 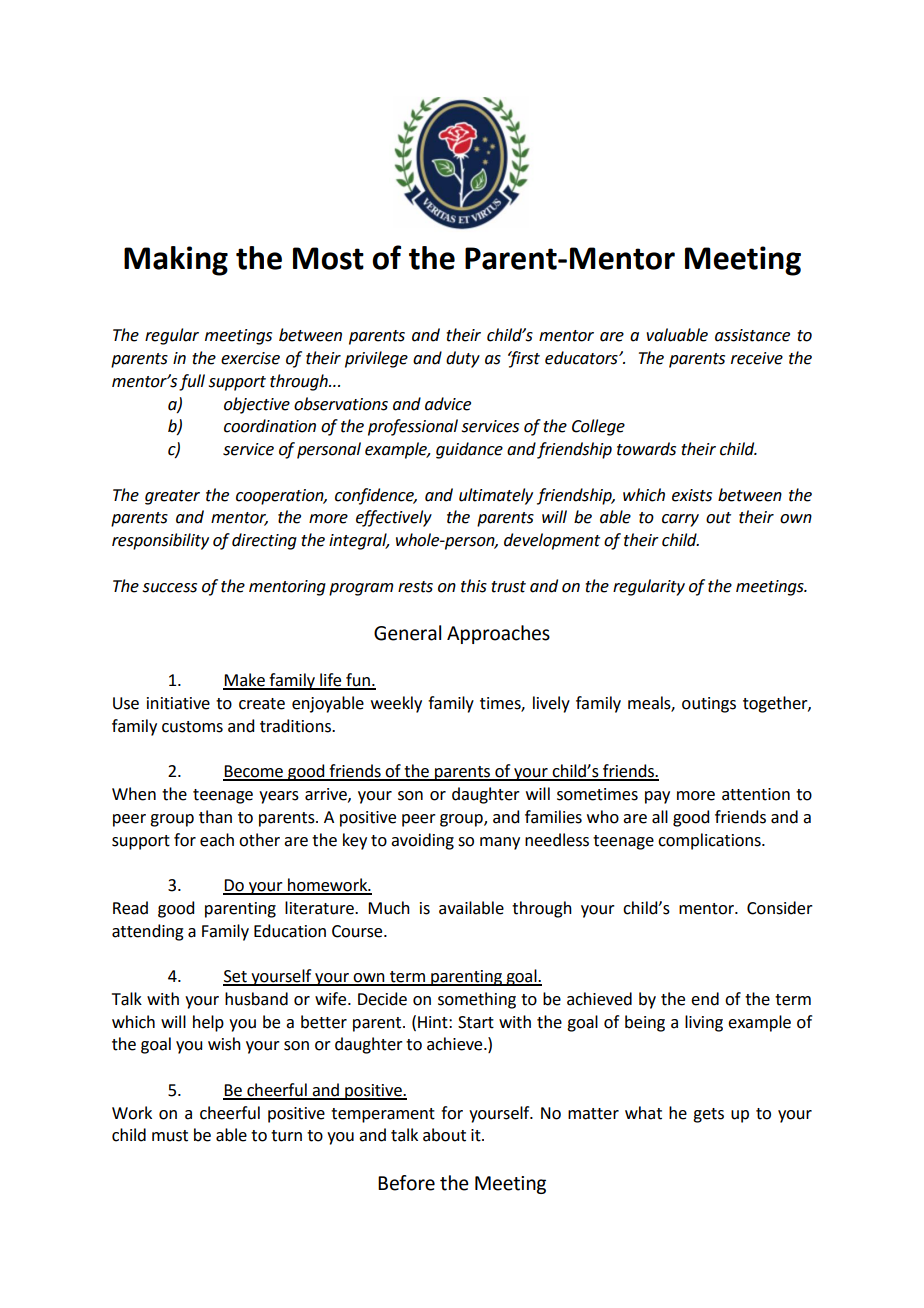 What do you see at coordinates (444, 1135) in the screenshot?
I see `about` at bounding box center [444, 1135].
